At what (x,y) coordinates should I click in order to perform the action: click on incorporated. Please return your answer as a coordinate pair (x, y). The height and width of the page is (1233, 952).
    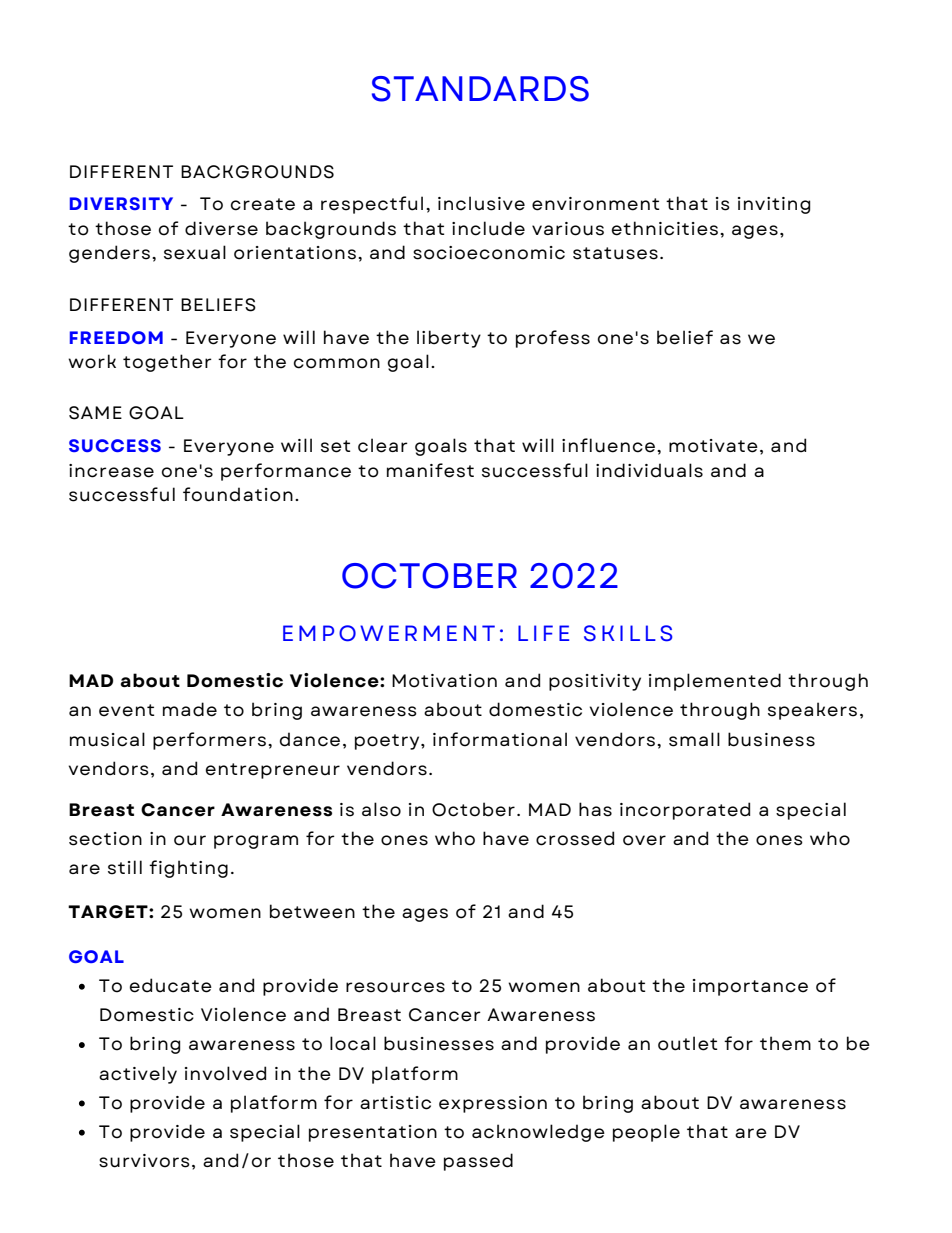
    Looking at the image, I should click on (685, 811).
